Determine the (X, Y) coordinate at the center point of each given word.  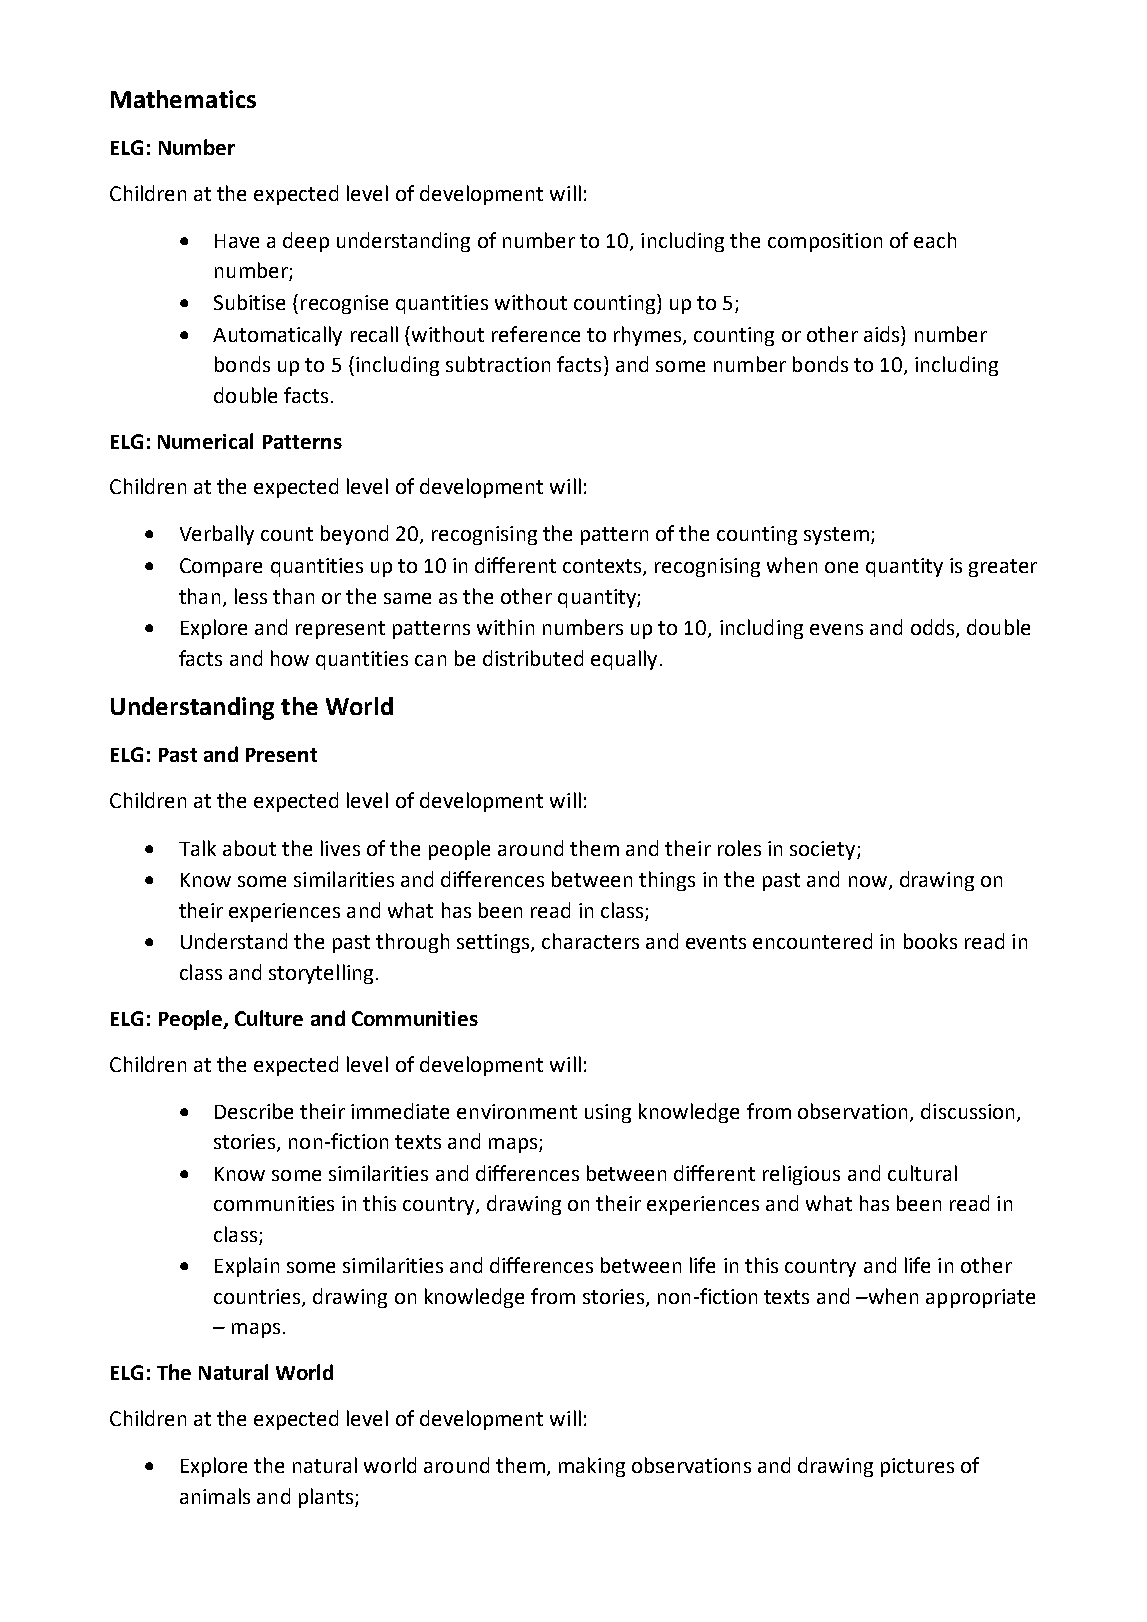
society (824, 850)
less (251, 596)
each (935, 240)
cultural (922, 1173)
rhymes (649, 336)
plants (327, 1498)
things (667, 881)
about (249, 848)
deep (306, 242)
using (608, 1113)
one (841, 567)
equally (624, 660)
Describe (254, 1111)
